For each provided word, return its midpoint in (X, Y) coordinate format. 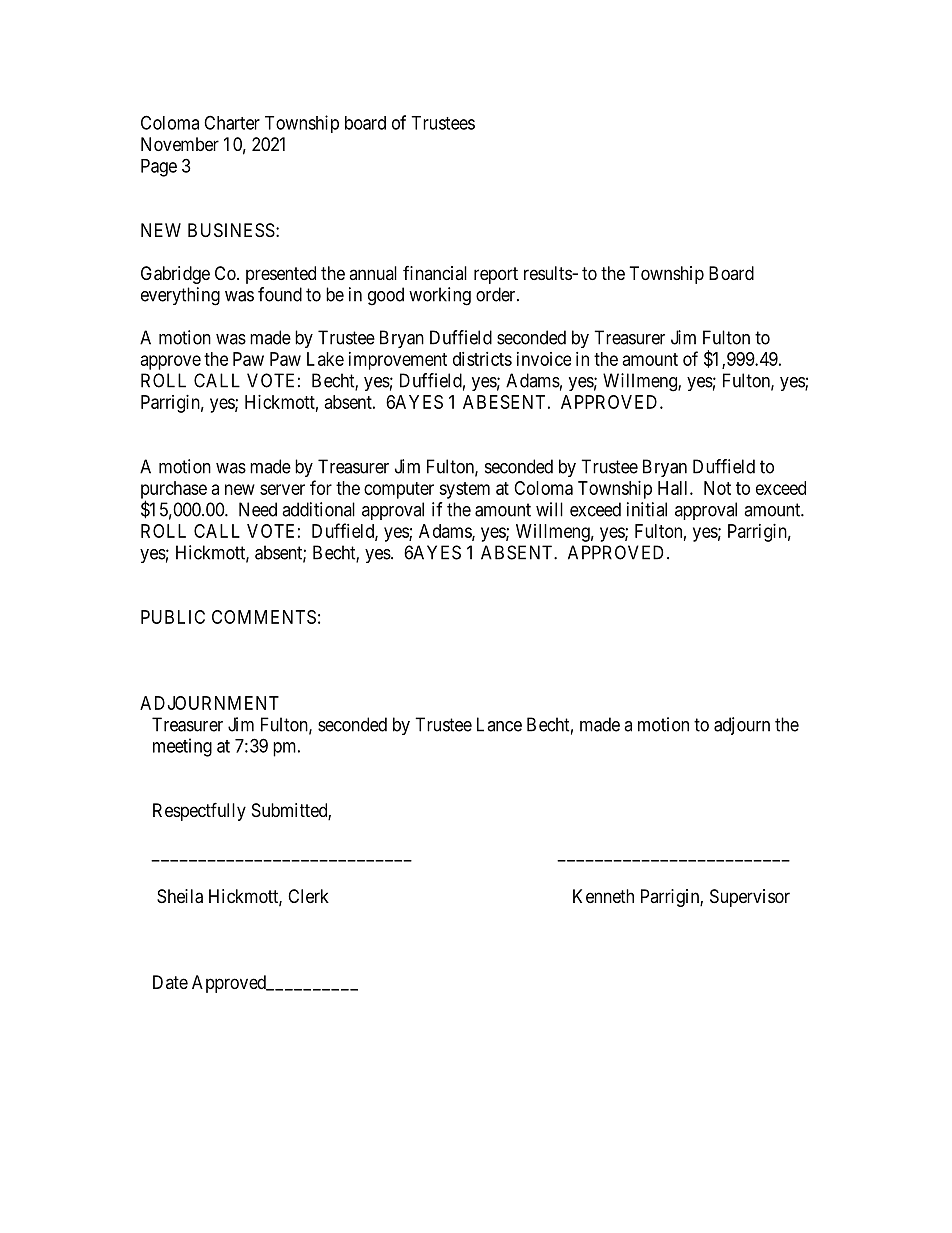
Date (170, 982)
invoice (544, 359)
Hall (674, 488)
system (464, 490)
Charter (232, 122)
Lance (499, 724)
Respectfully (199, 811)
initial (647, 509)
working (440, 296)
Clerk (308, 896)
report (496, 275)
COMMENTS (264, 617)
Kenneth (603, 896)
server (282, 489)
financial (435, 273)
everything (180, 296)
